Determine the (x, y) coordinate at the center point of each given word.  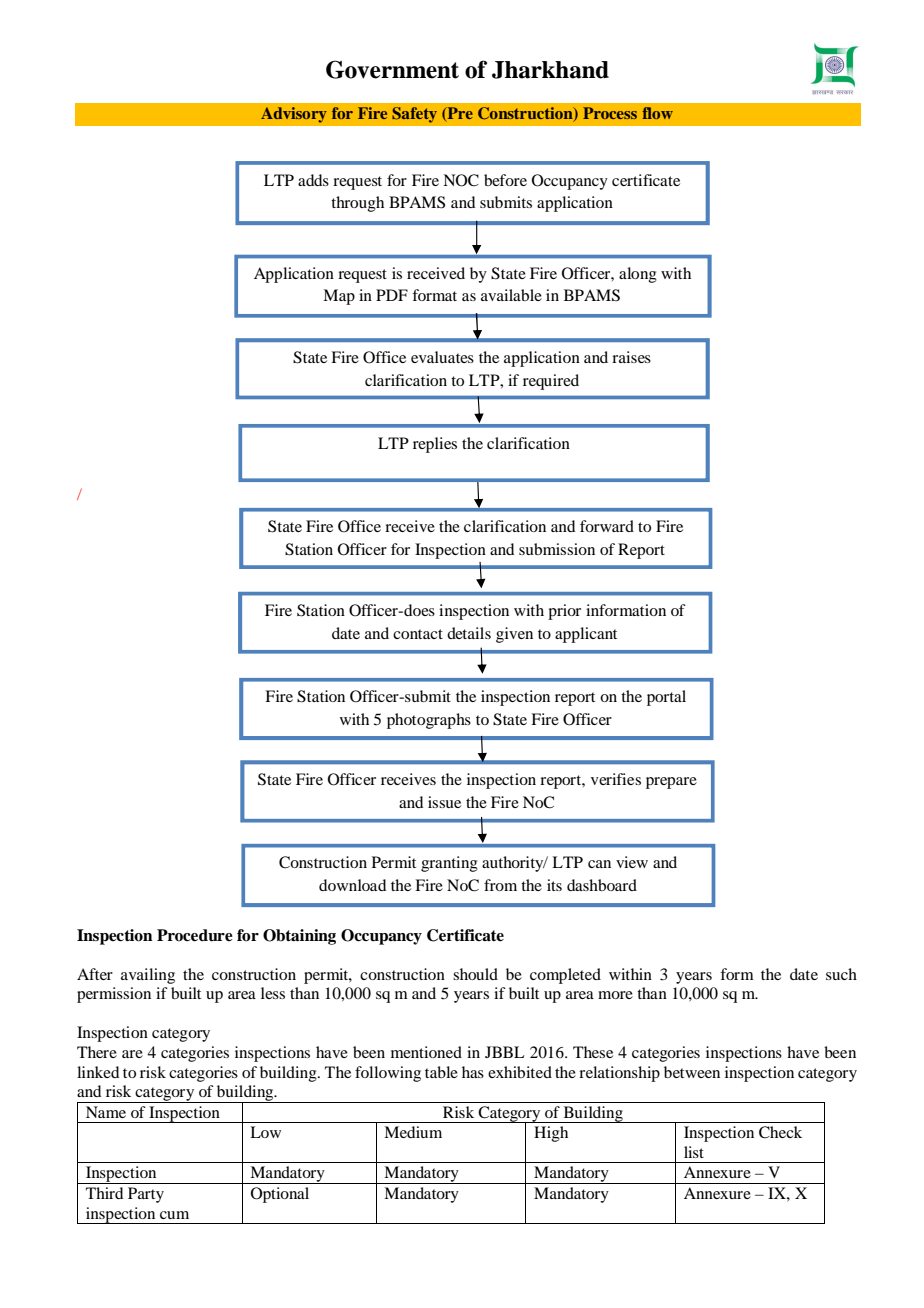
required (551, 382)
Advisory (294, 115)
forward (607, 526)
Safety (414, 115)
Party (146, 1195)
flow (657, 113)
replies (435, 445)
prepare (671, 783)
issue (444, 802)
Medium (413, 1132)
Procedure (195, 935)
